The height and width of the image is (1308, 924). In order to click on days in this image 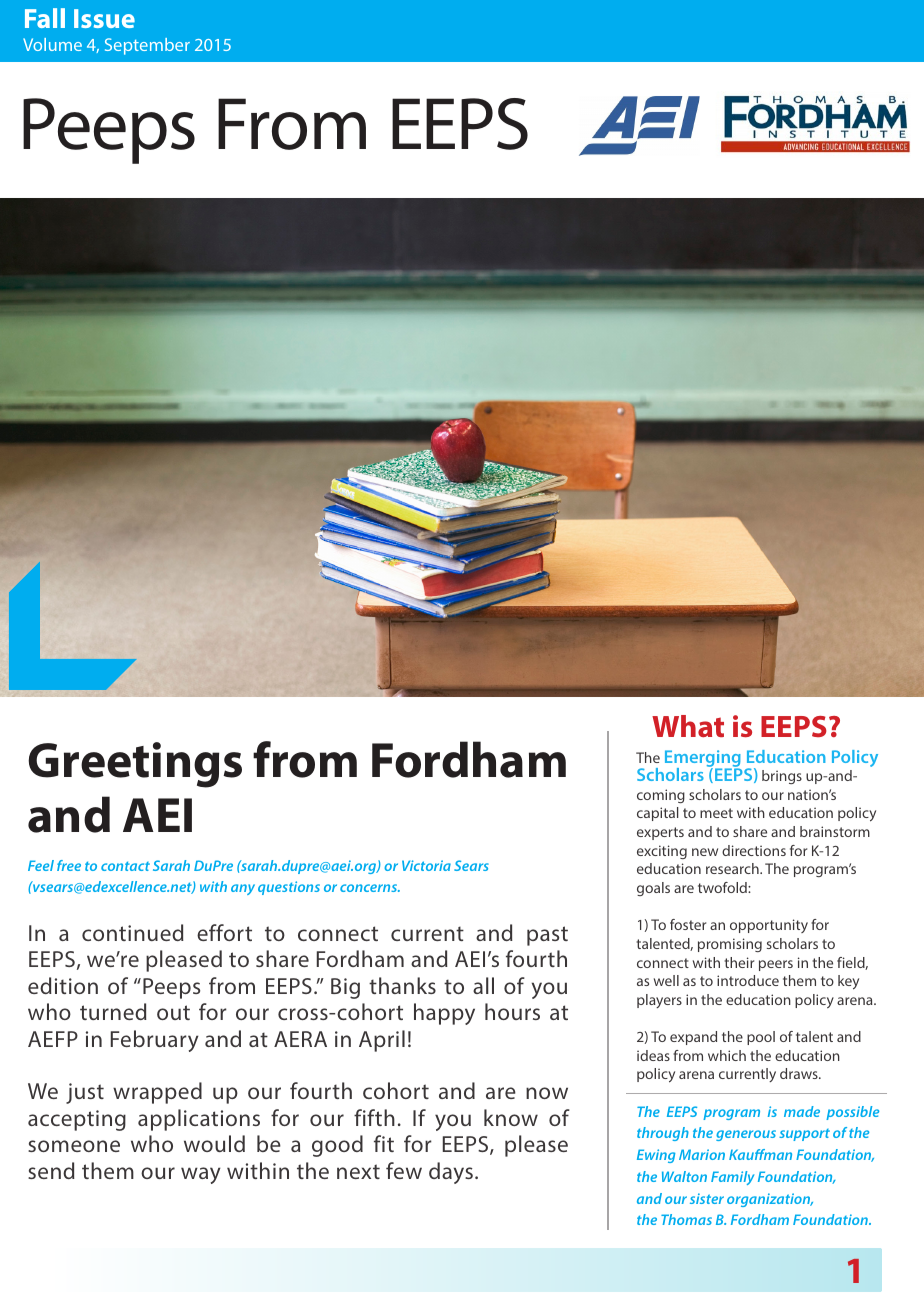, I will do `click(451, 1173)`.
